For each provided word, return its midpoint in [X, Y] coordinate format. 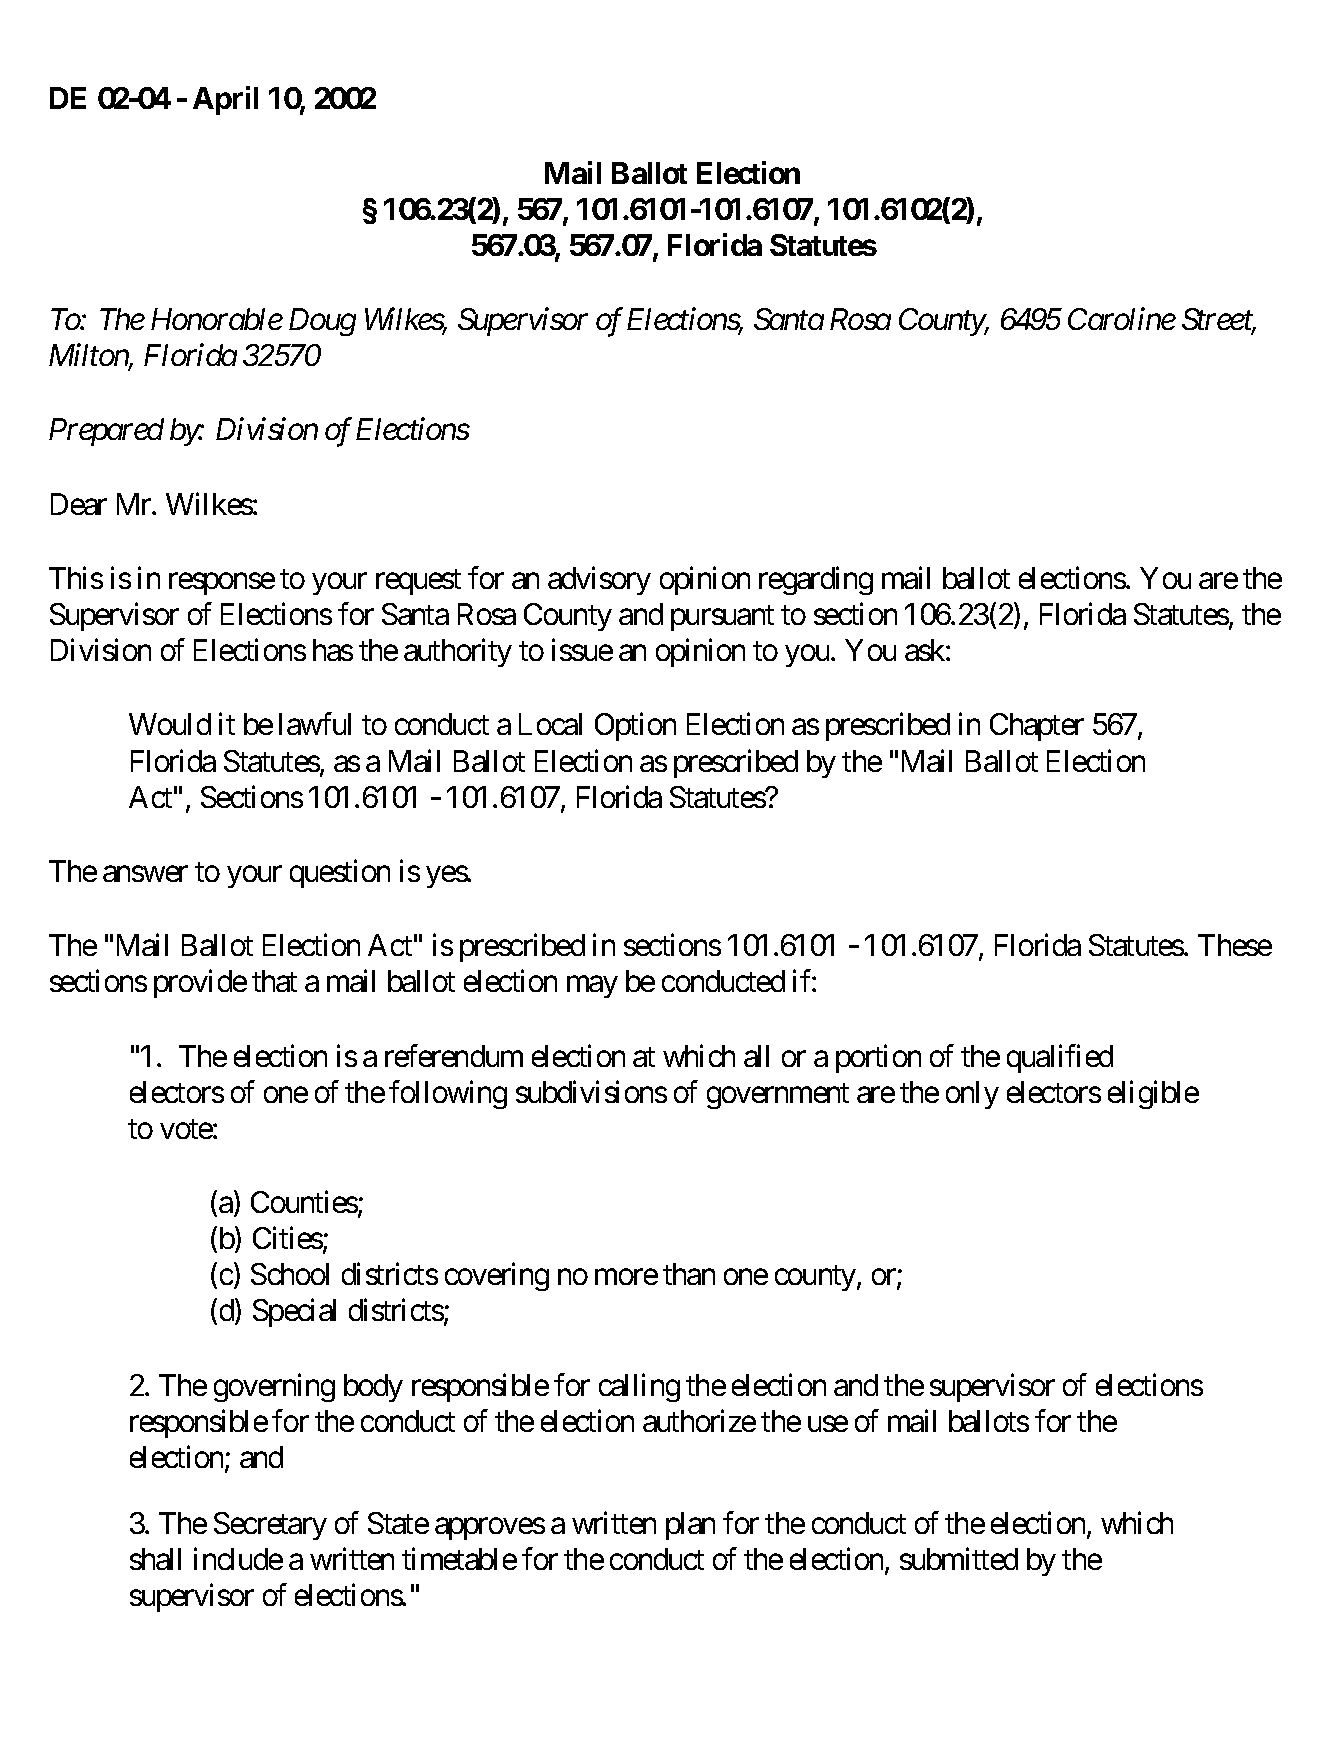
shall [155, 1559]
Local [550, 724]
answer [145, 874]
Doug [322, 322]
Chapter [1037, 727]
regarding [816, 580]
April [225, 101]
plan [690, 1526]
